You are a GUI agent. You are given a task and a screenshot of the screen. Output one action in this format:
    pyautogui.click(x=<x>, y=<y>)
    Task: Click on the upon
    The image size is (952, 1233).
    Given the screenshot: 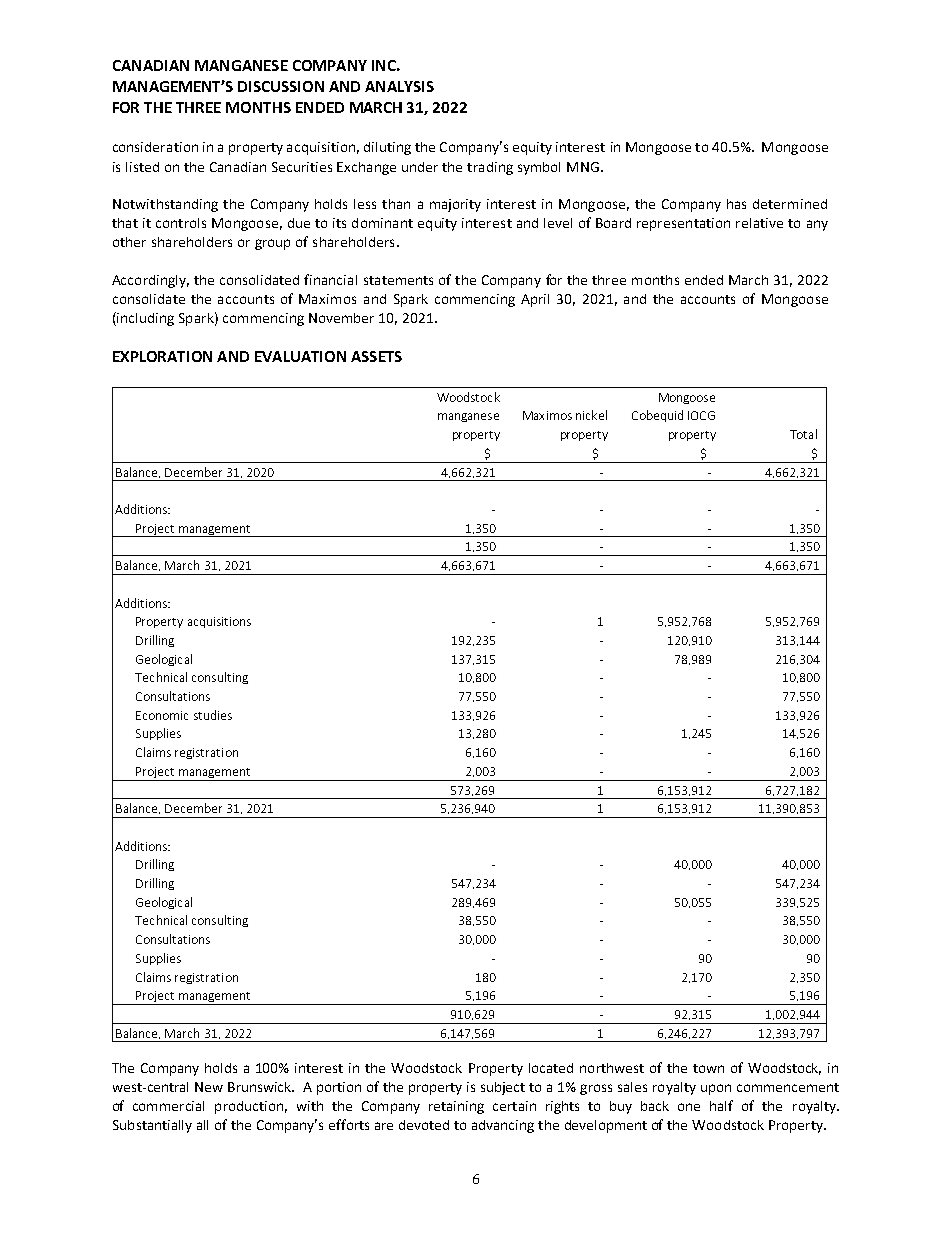 What is the action you would take?
    pyautogui.click(x=716, y=1089)
